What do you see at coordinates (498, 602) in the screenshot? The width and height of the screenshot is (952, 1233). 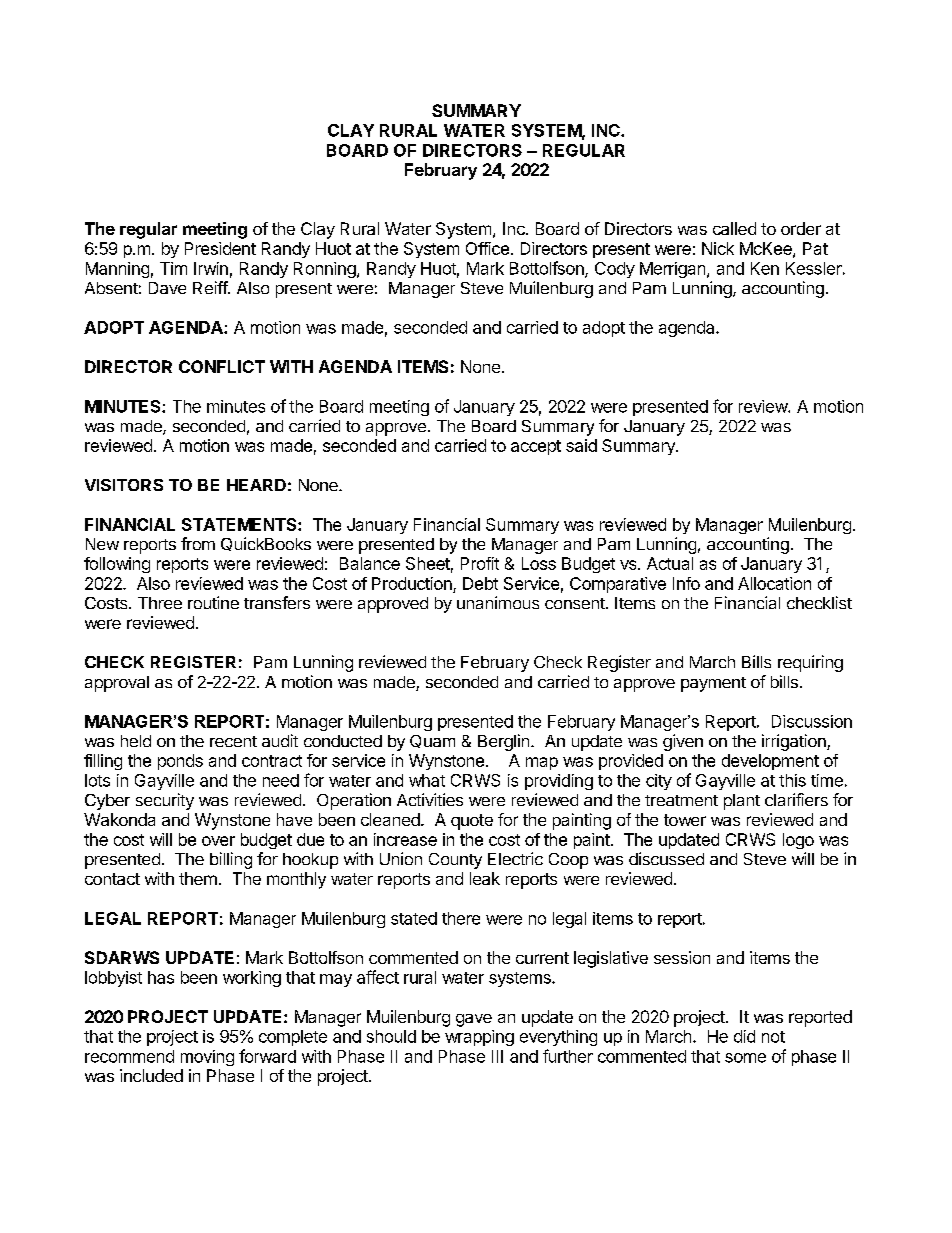 I see `unanimous` at bounding box center [498, 602].
